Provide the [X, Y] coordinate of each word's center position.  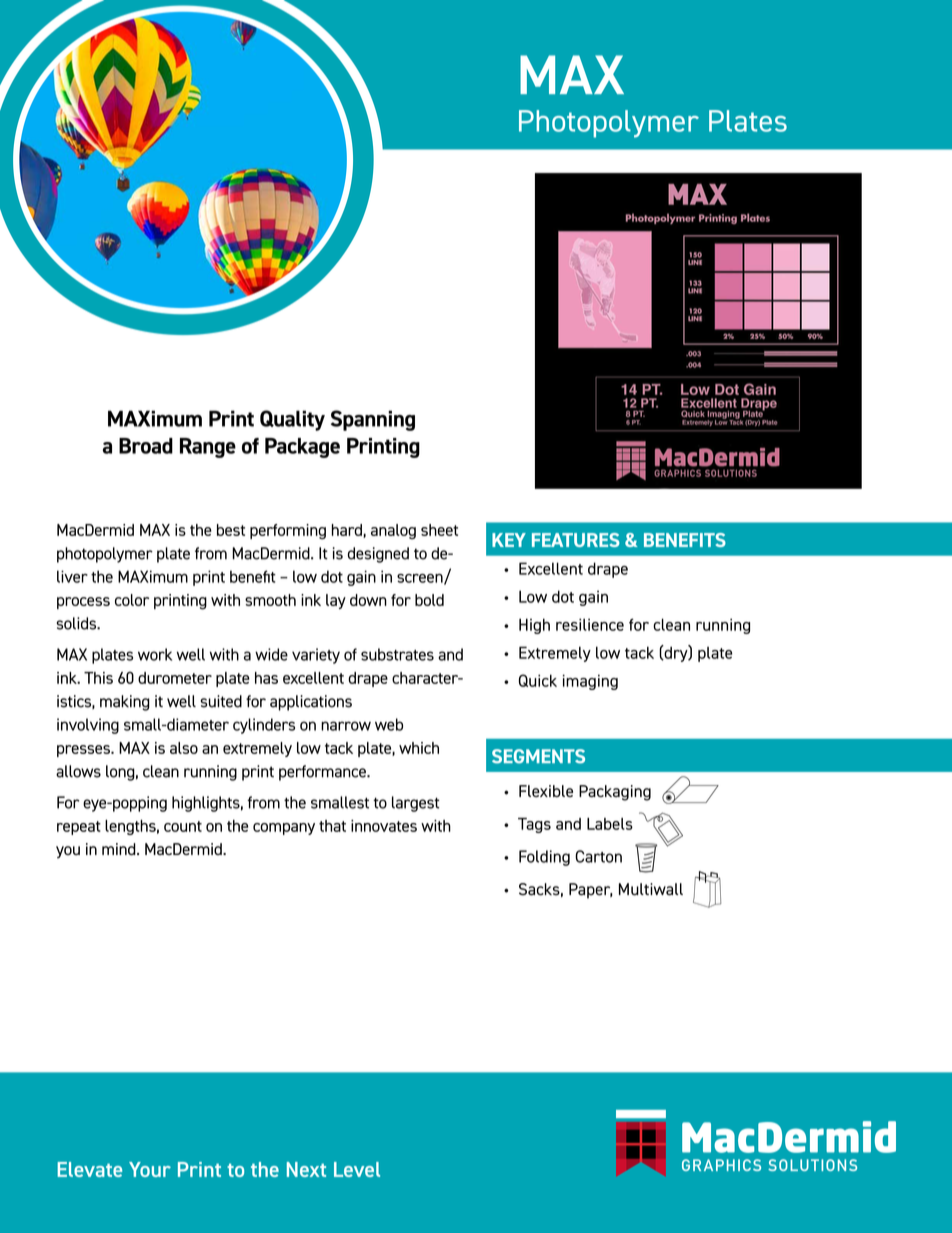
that [332, 826]
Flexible [546, 791]
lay [336, 601]
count [183, 826]
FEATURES [576, 540]
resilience [590, 624]
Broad [146, 446]
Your [150, 1169]
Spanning [373, 420]
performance [323, 773]
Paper [590, 891]
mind [120, 849]
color [132, 600]
